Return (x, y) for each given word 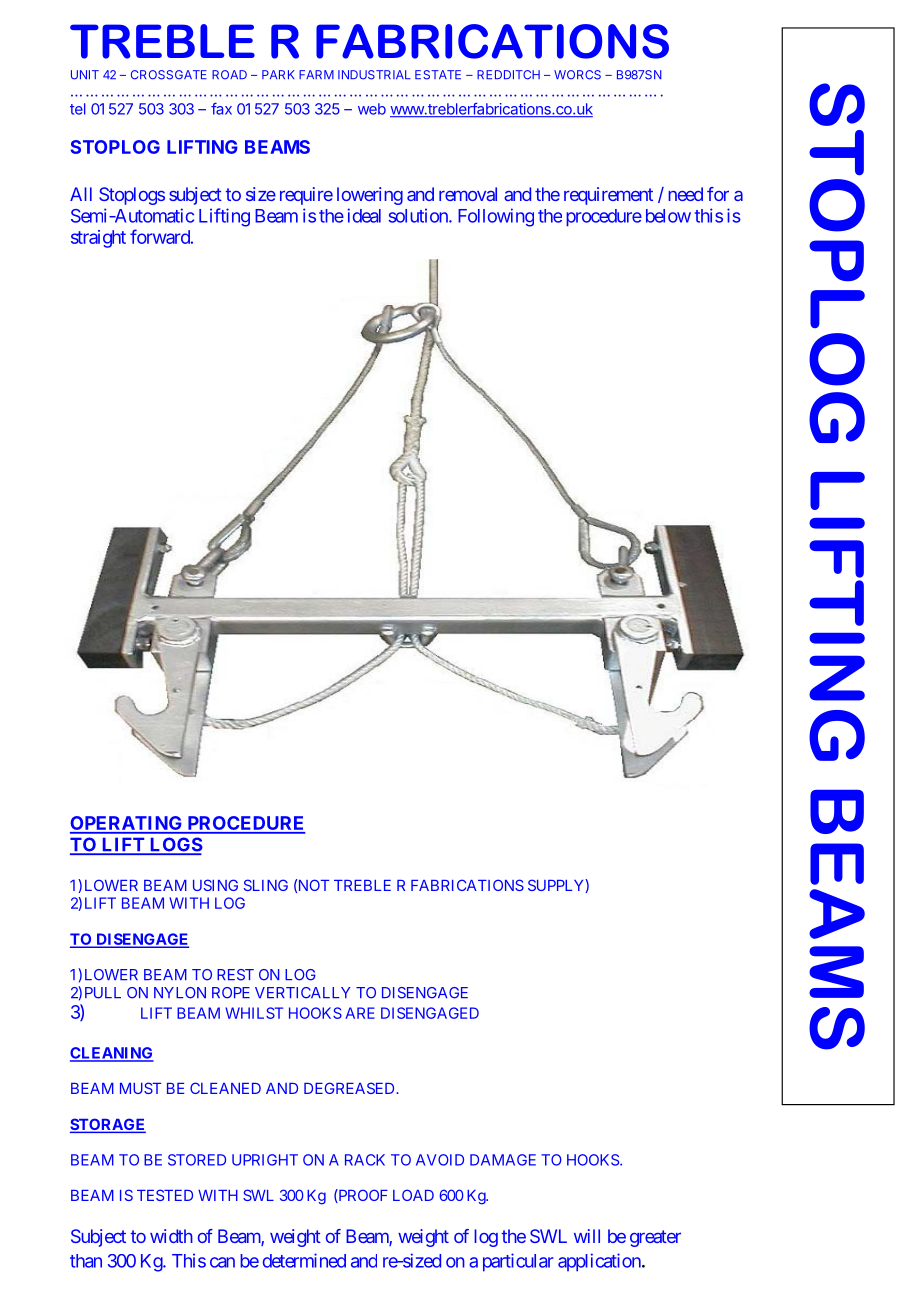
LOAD (413, 1195)
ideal (364, 215)
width (171, 1236)
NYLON (180, 993)
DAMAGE (503, 1160)
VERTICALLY (302, 993)
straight (98, 239)
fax (221, 109)
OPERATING (127, 824)
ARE (360, 1013)
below (668, 216)
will (587, 1236)
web (372, 109)
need (685, 194)
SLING (266, 885)
